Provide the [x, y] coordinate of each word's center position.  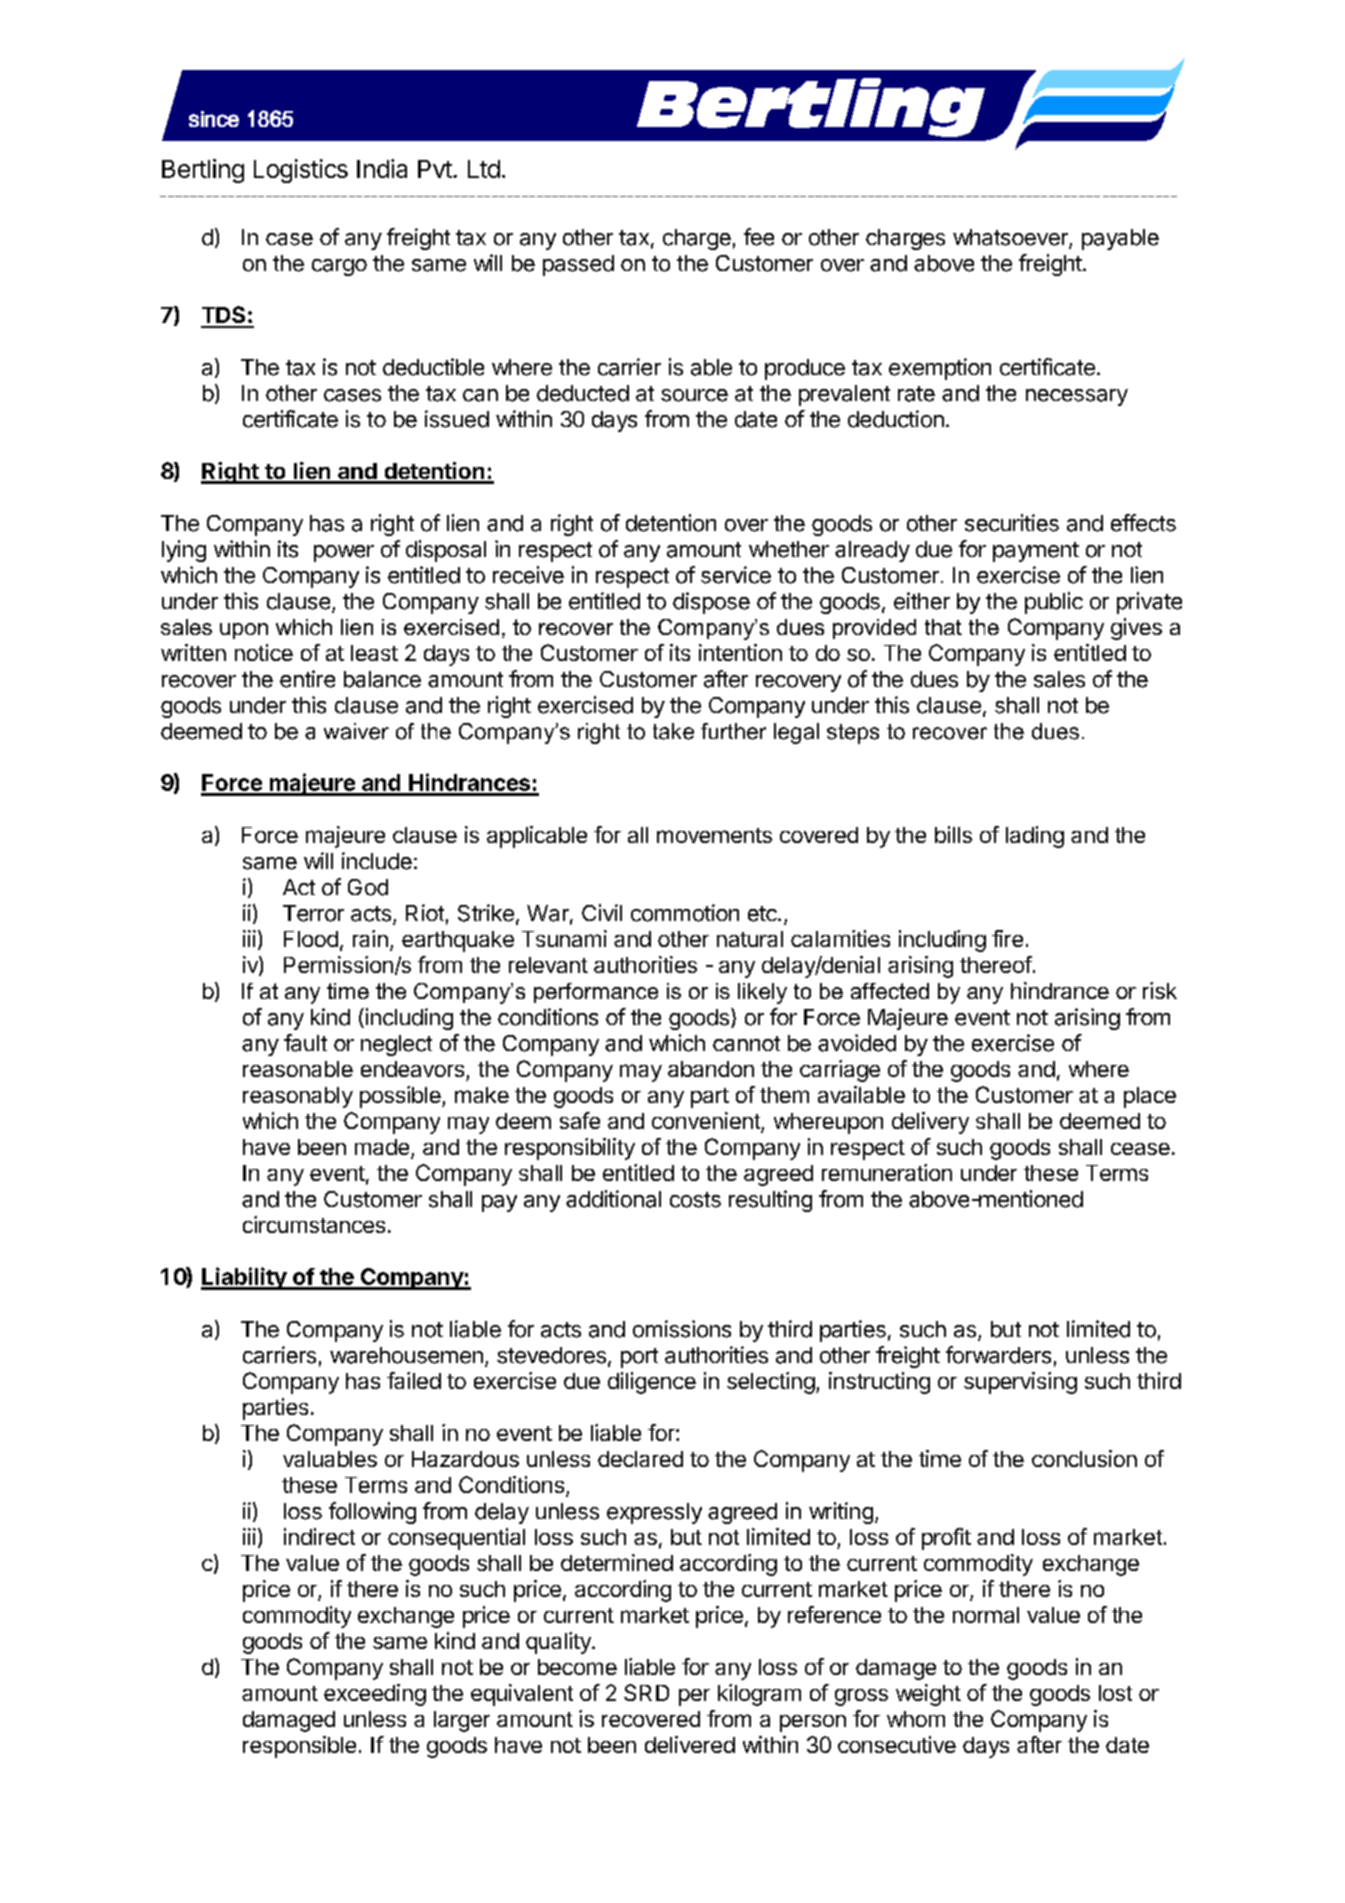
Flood [311, 939]
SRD [646, 1692]
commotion [685, 913]
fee [759, 237]
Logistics [301, 171]
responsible [299, 1747]
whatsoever [1011, 238]
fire [1007, 938]
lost [1115, 1693]
